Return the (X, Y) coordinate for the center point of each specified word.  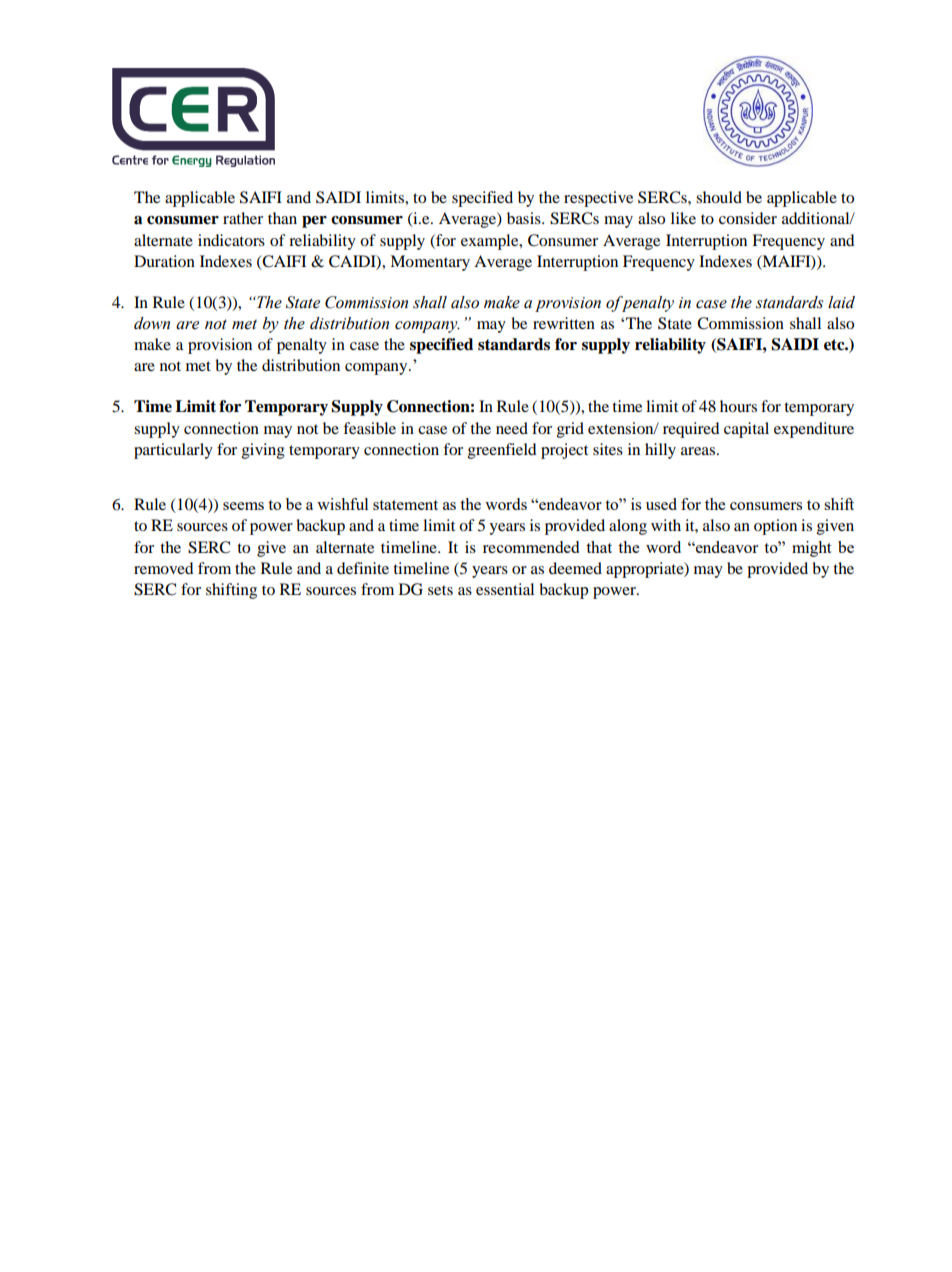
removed (164, 568)
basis (525, 218)
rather (243, 218)
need (512, 428)
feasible (369, 428)
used (661, 504)
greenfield (502, 451)
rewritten (564, 323)
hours (738, 406)
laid (841, 302)
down (152, 323)
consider (748, 218)
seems (243, 506)
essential (505, 589)
